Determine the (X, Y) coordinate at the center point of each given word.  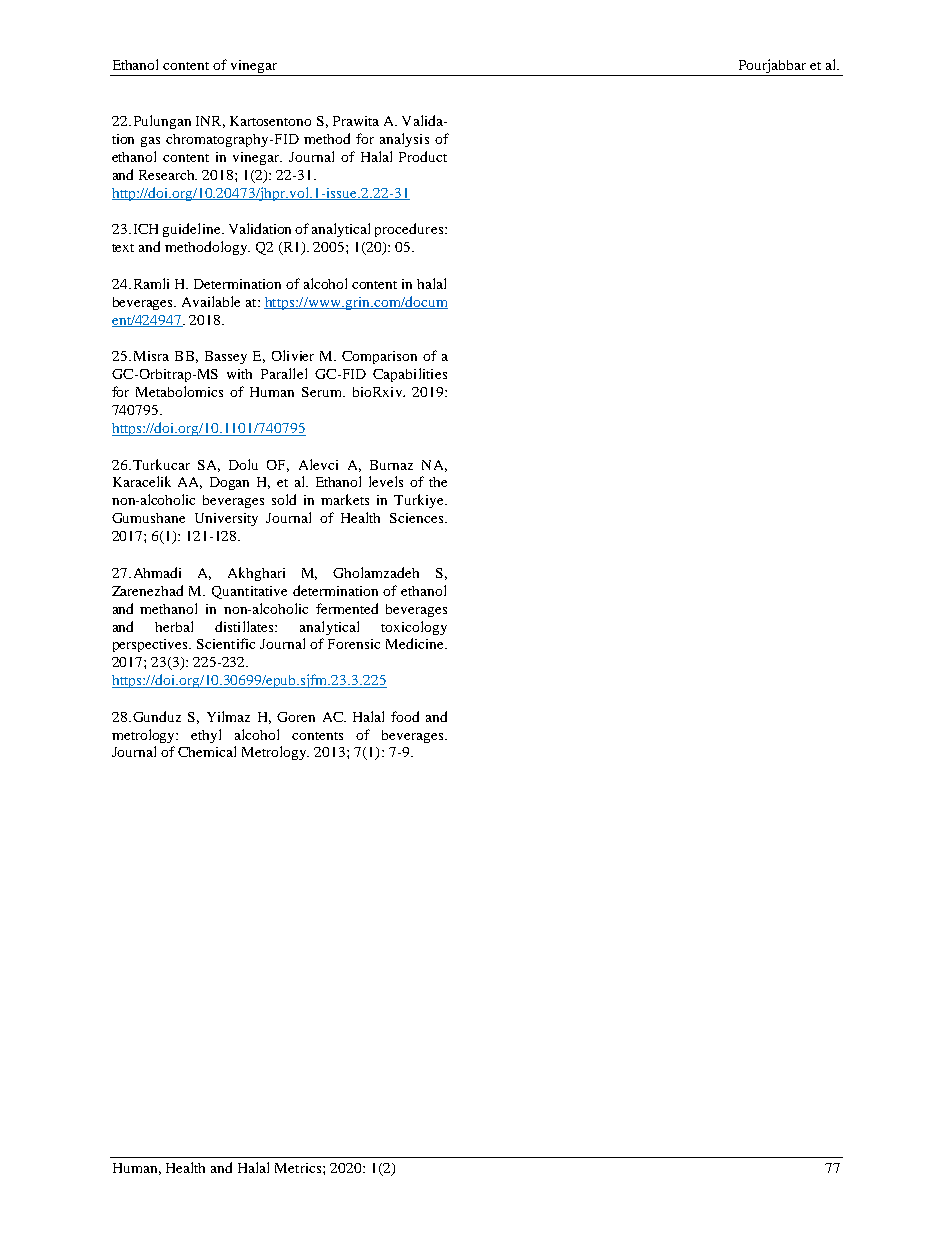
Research (168, 175)
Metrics (299, 1168)
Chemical (207, 751)
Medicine (416, 643)
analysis (404, 140)
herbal (174, 626)
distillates (245, 626)
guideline (193, 230)
